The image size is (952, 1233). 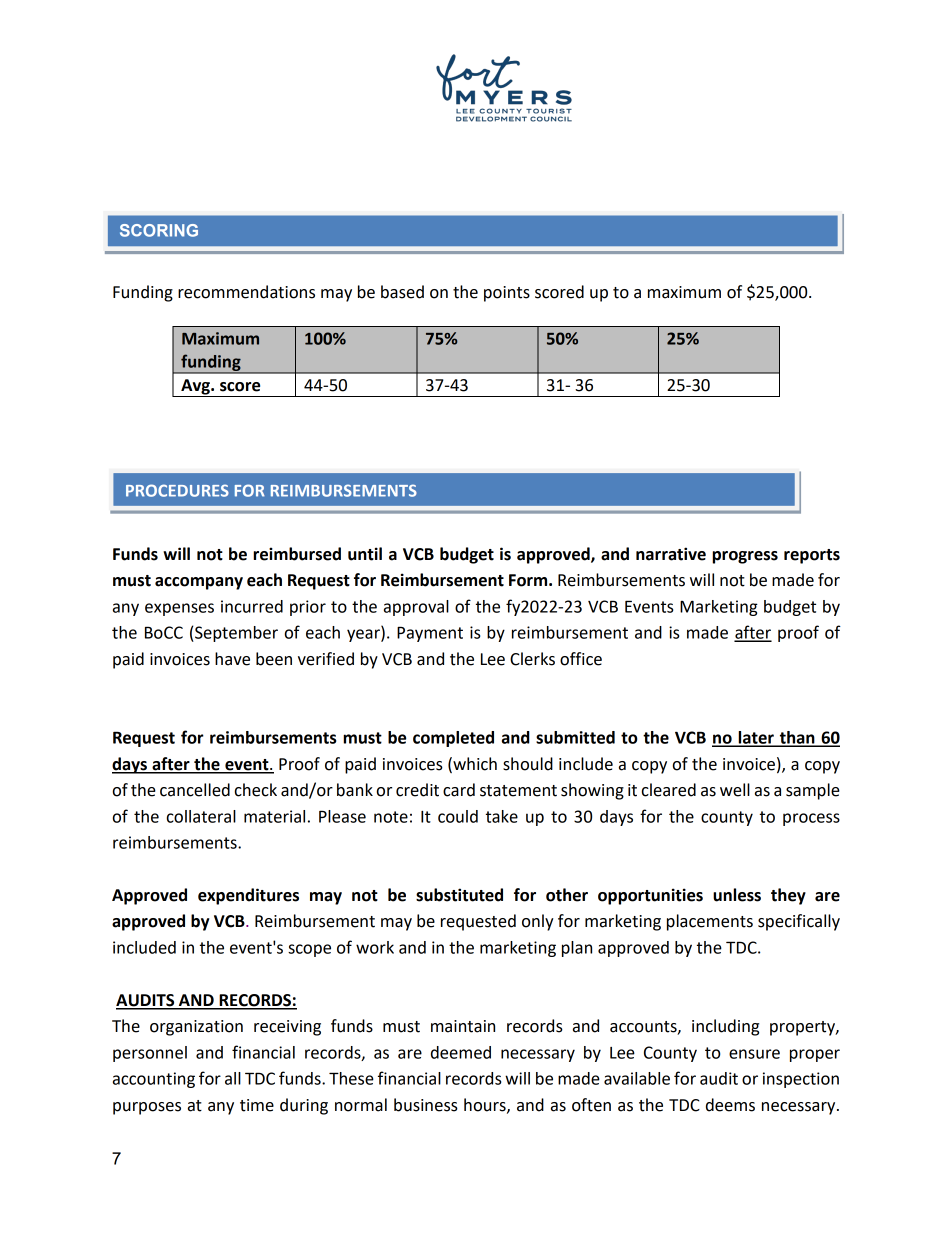 What do you see at coordinates (402, 292) in the page?
I see `based` at bounding box center [402, 292].
